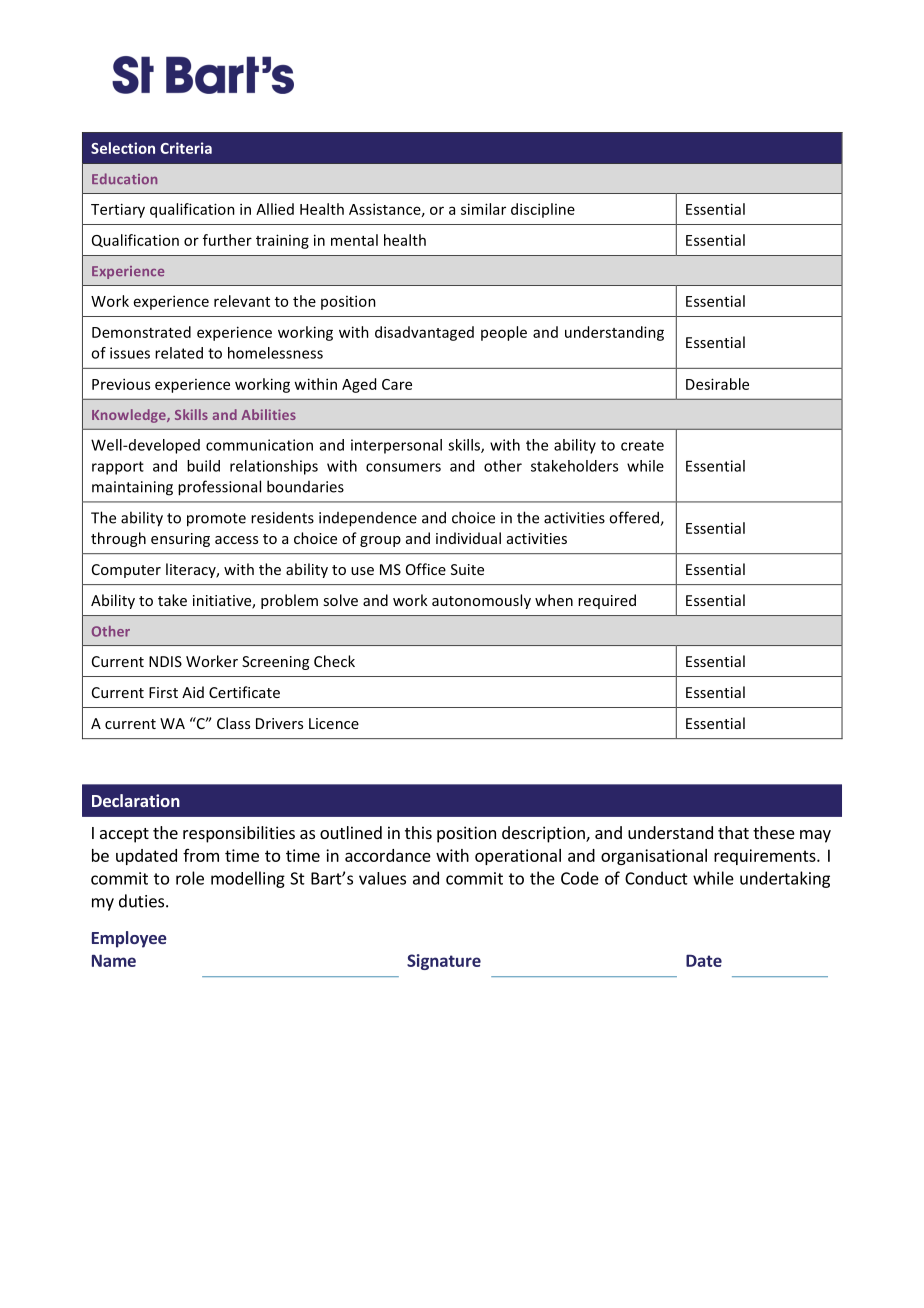  Describe the element at coordinates (717, 384) in the image. I see `Desirable` at that location.
